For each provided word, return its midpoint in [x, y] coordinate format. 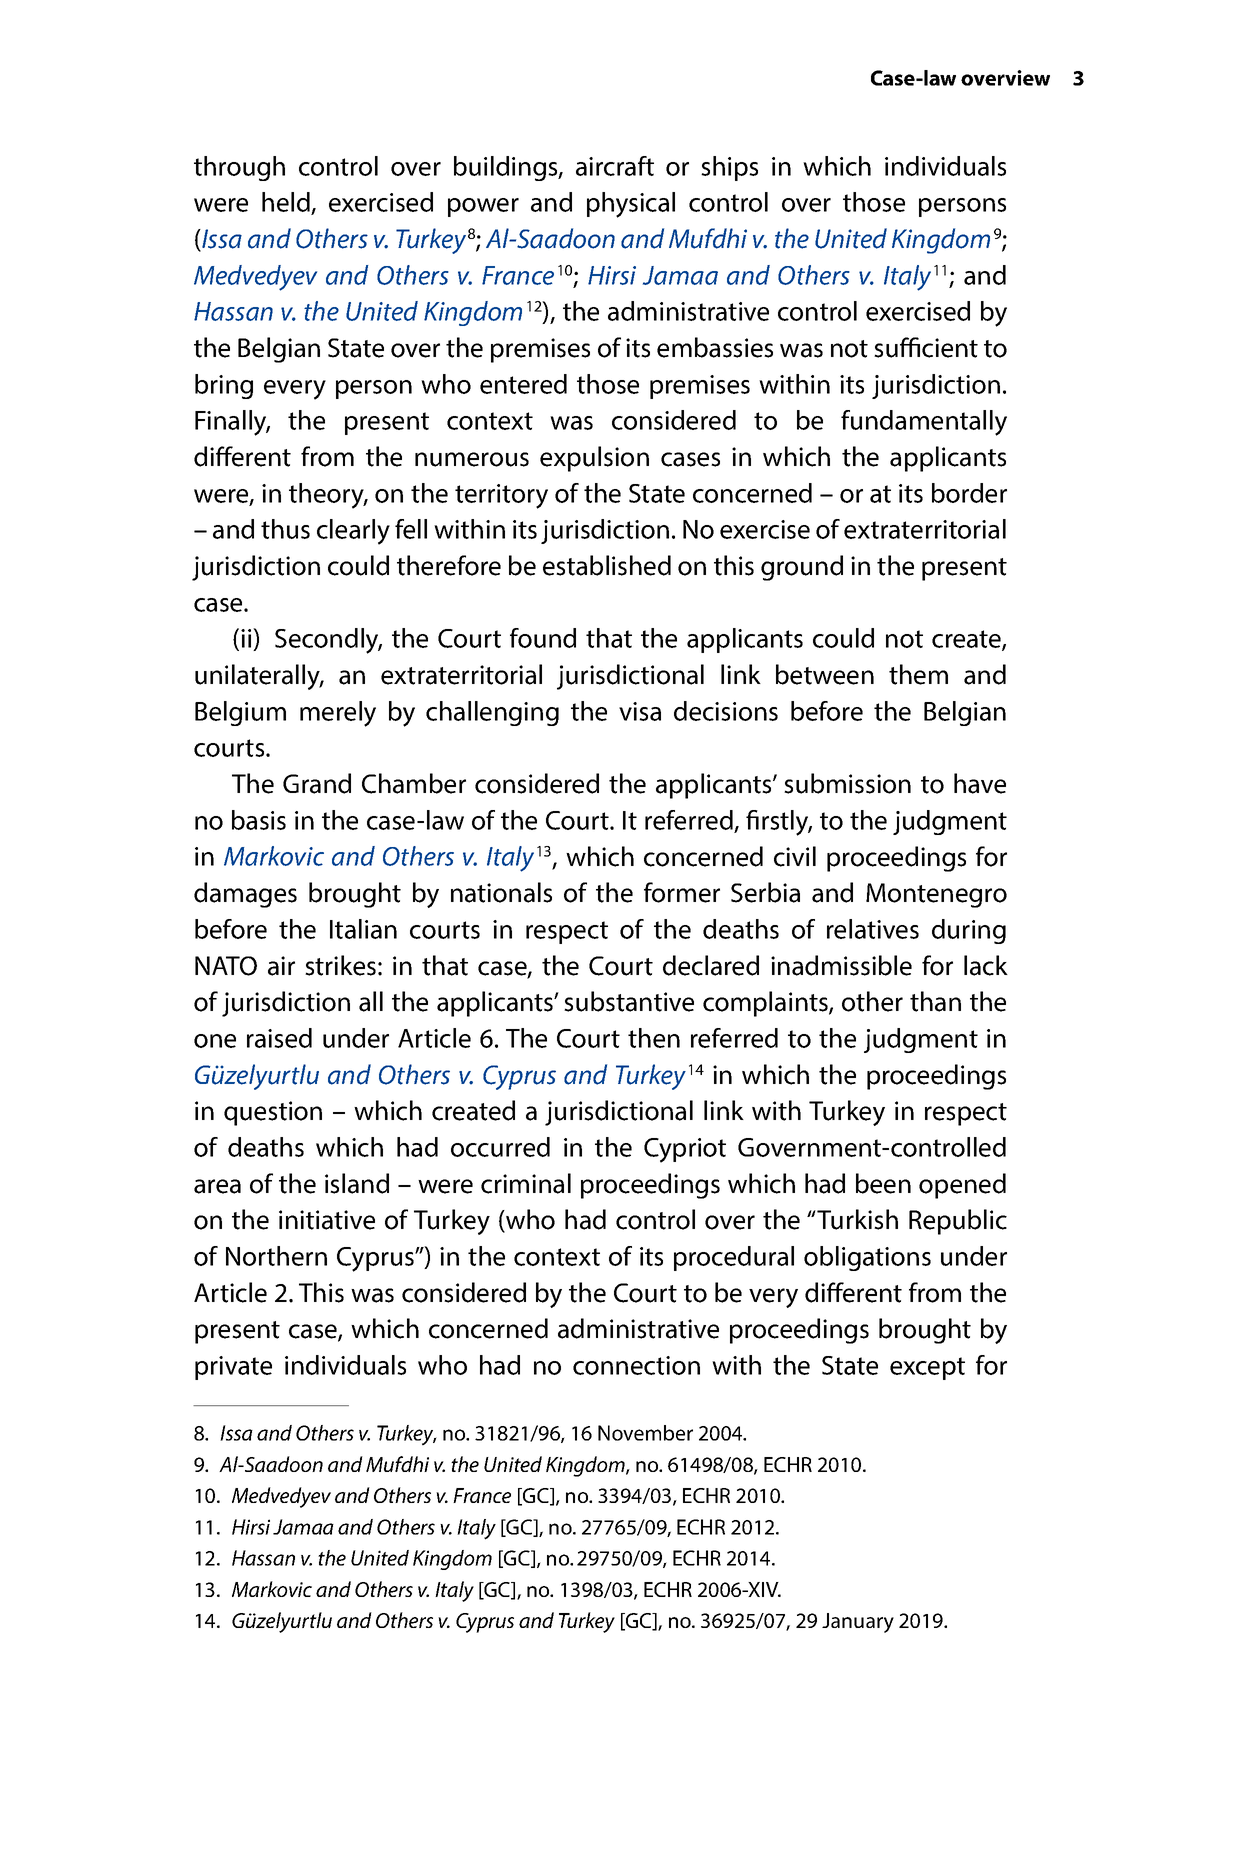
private [233, 1368]
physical [631, 205]
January [858, 1623]
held [287, 203]
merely [338, 714]
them [918, 674]
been [883, 1183]
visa [640, 711]
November [645, 1433]
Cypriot [685, 1150]
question [273, 1113]
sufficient [926, 347]
